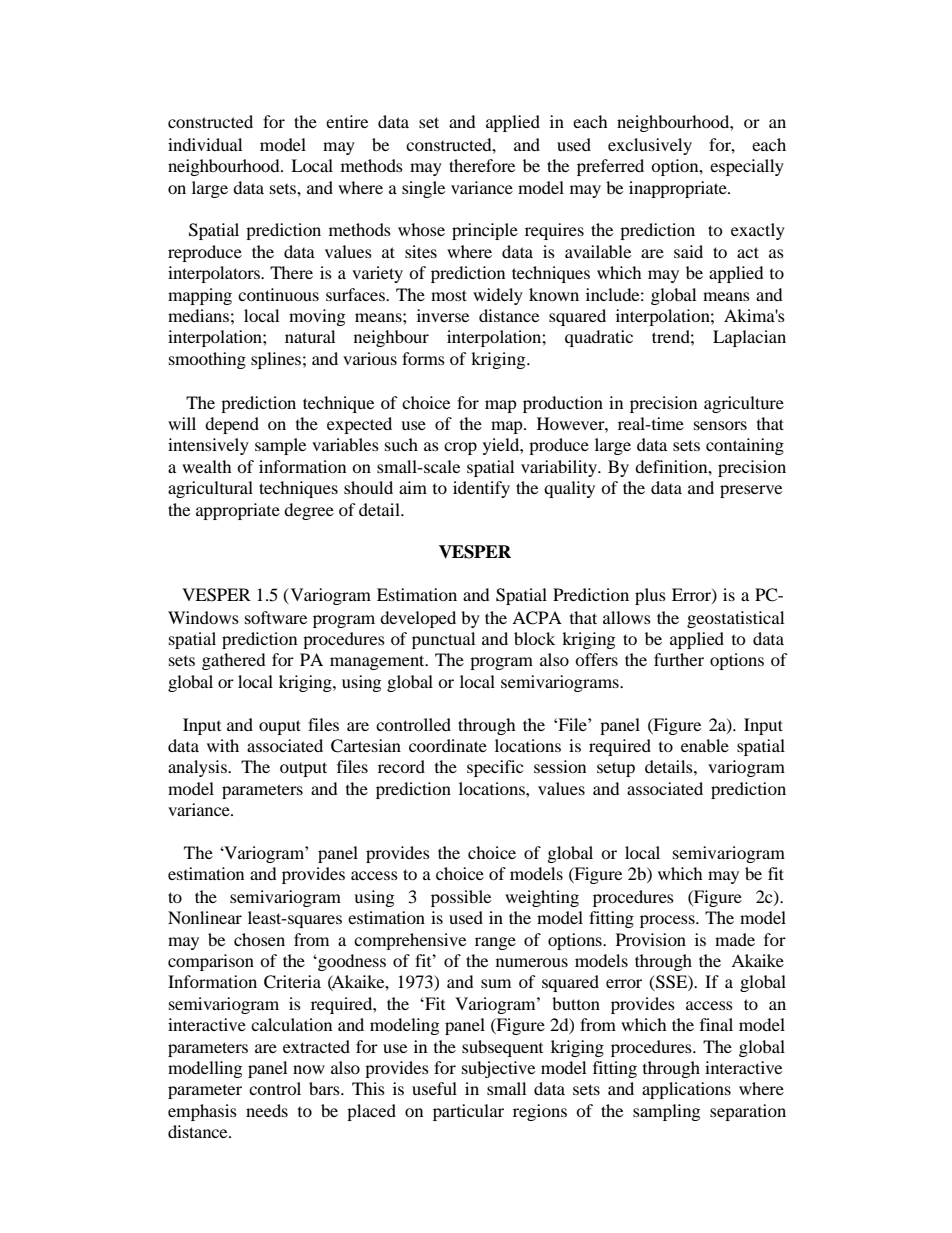 The image size is (952, 1233). What do you see at coordinates (751, 491) in the screenshot?
I see `preserve` at bounding box center [751, 491].
